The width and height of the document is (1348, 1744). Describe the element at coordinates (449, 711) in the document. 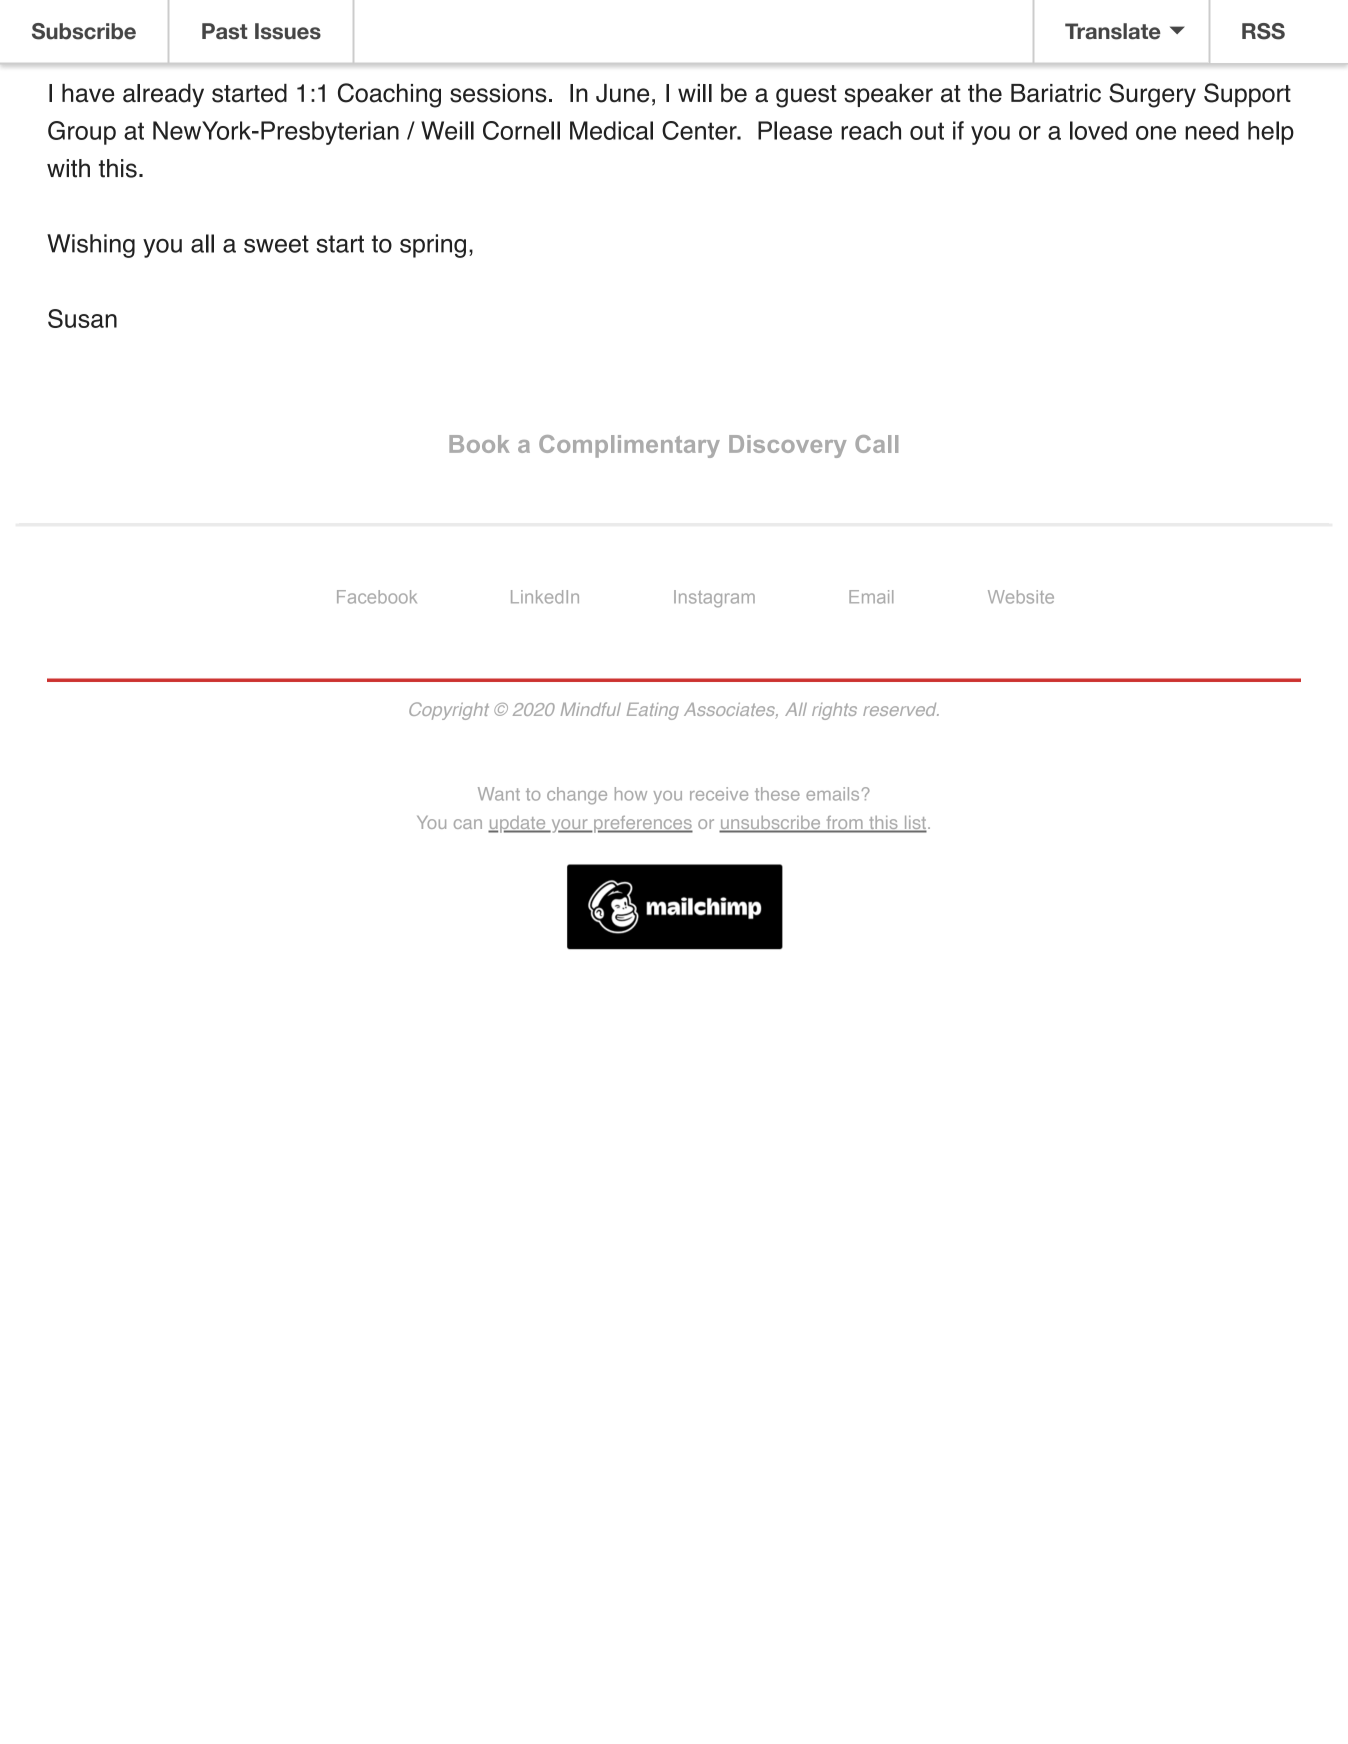

I see `Copyright` at that location.
